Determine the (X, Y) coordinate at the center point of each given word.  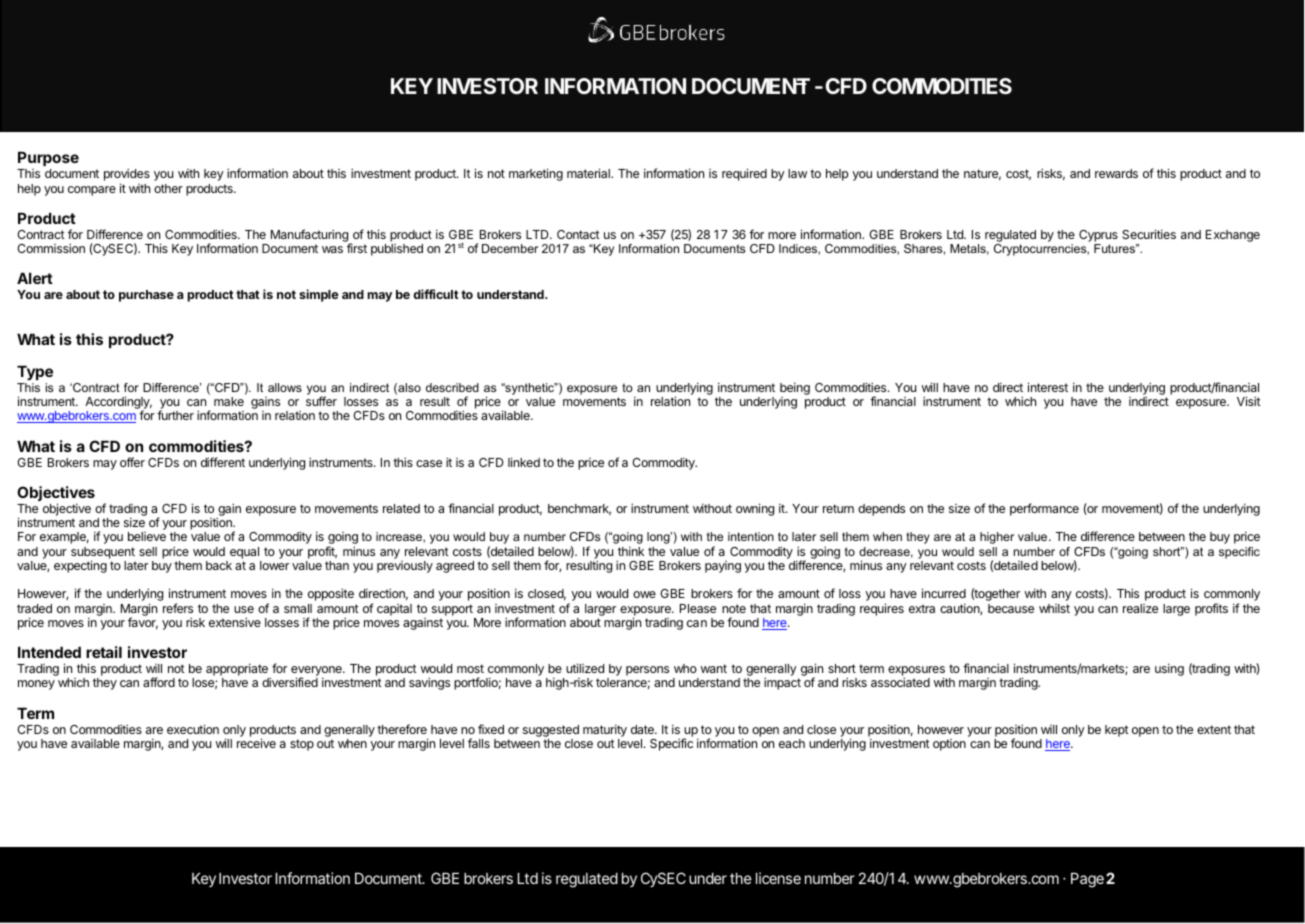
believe (147, 536)
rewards (1116, 173)
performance (1044, 509)
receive (256, 743)
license (778, 878)
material (589, 173)
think (631, 551)
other (168, 188)
